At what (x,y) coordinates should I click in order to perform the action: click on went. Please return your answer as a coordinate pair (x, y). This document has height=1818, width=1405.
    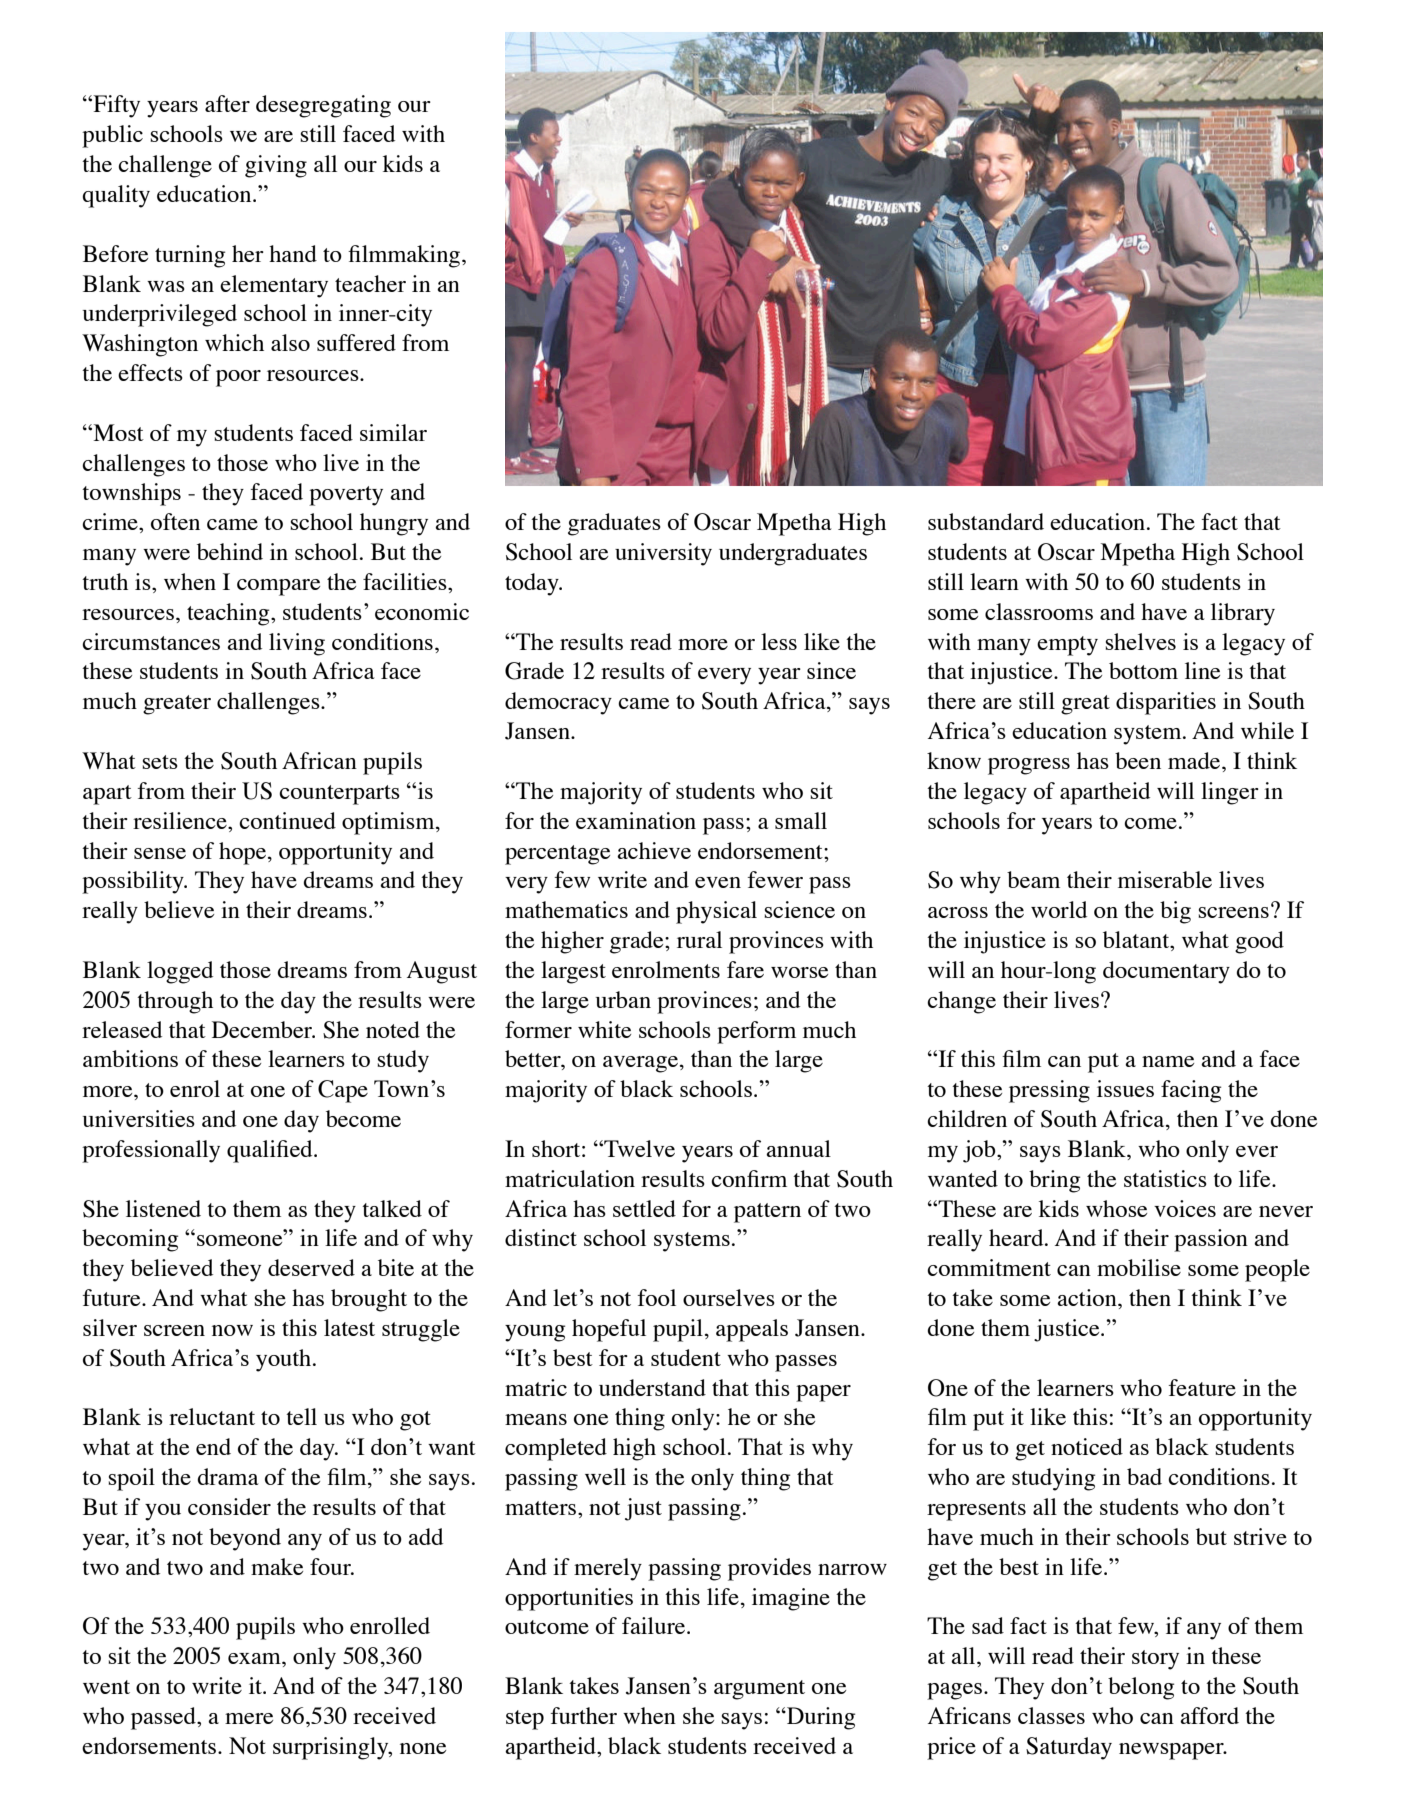
    Looking at the image, I should click on (106, 1687).
